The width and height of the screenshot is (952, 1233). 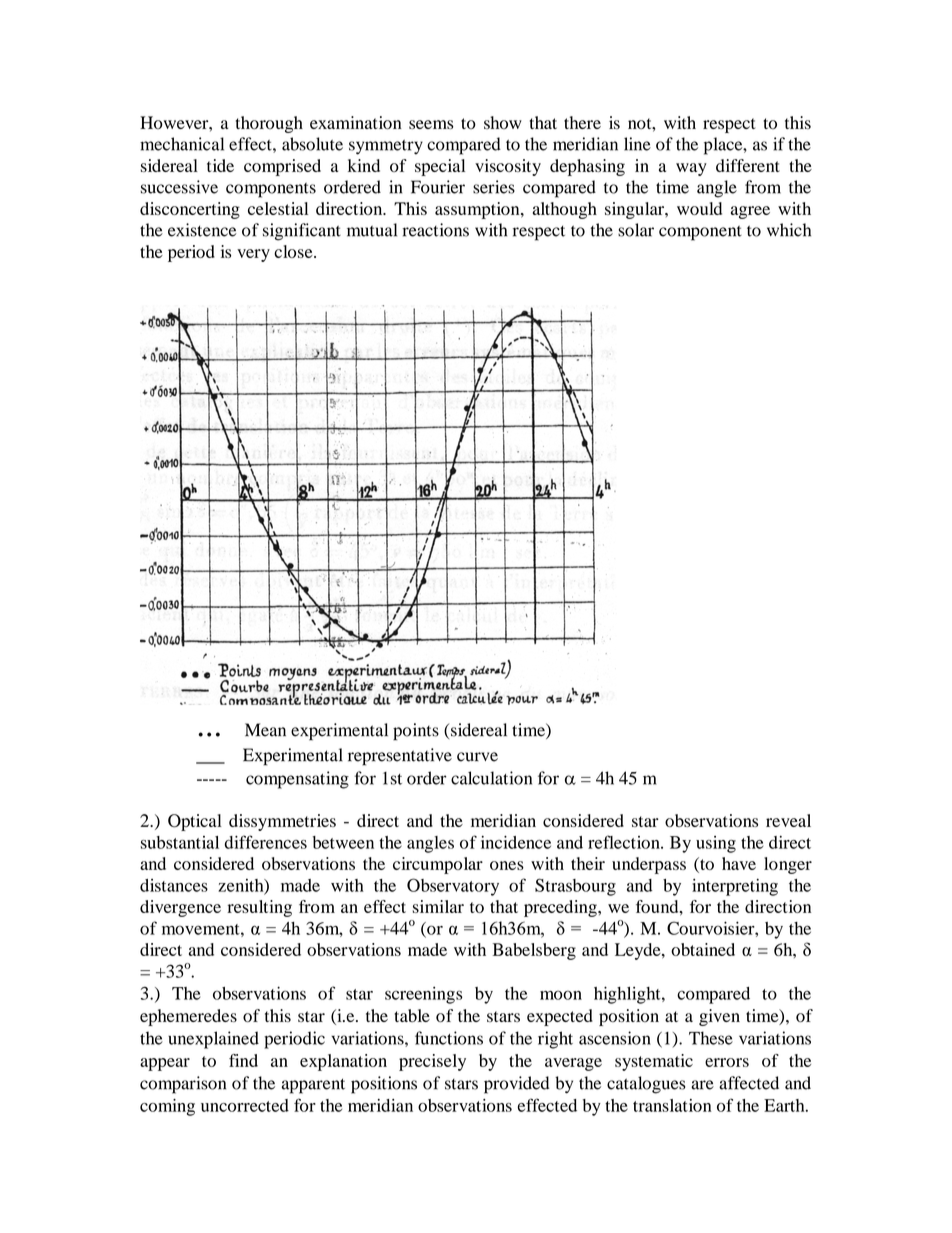 I want to click on reveal, so click(x=788, y=820).
